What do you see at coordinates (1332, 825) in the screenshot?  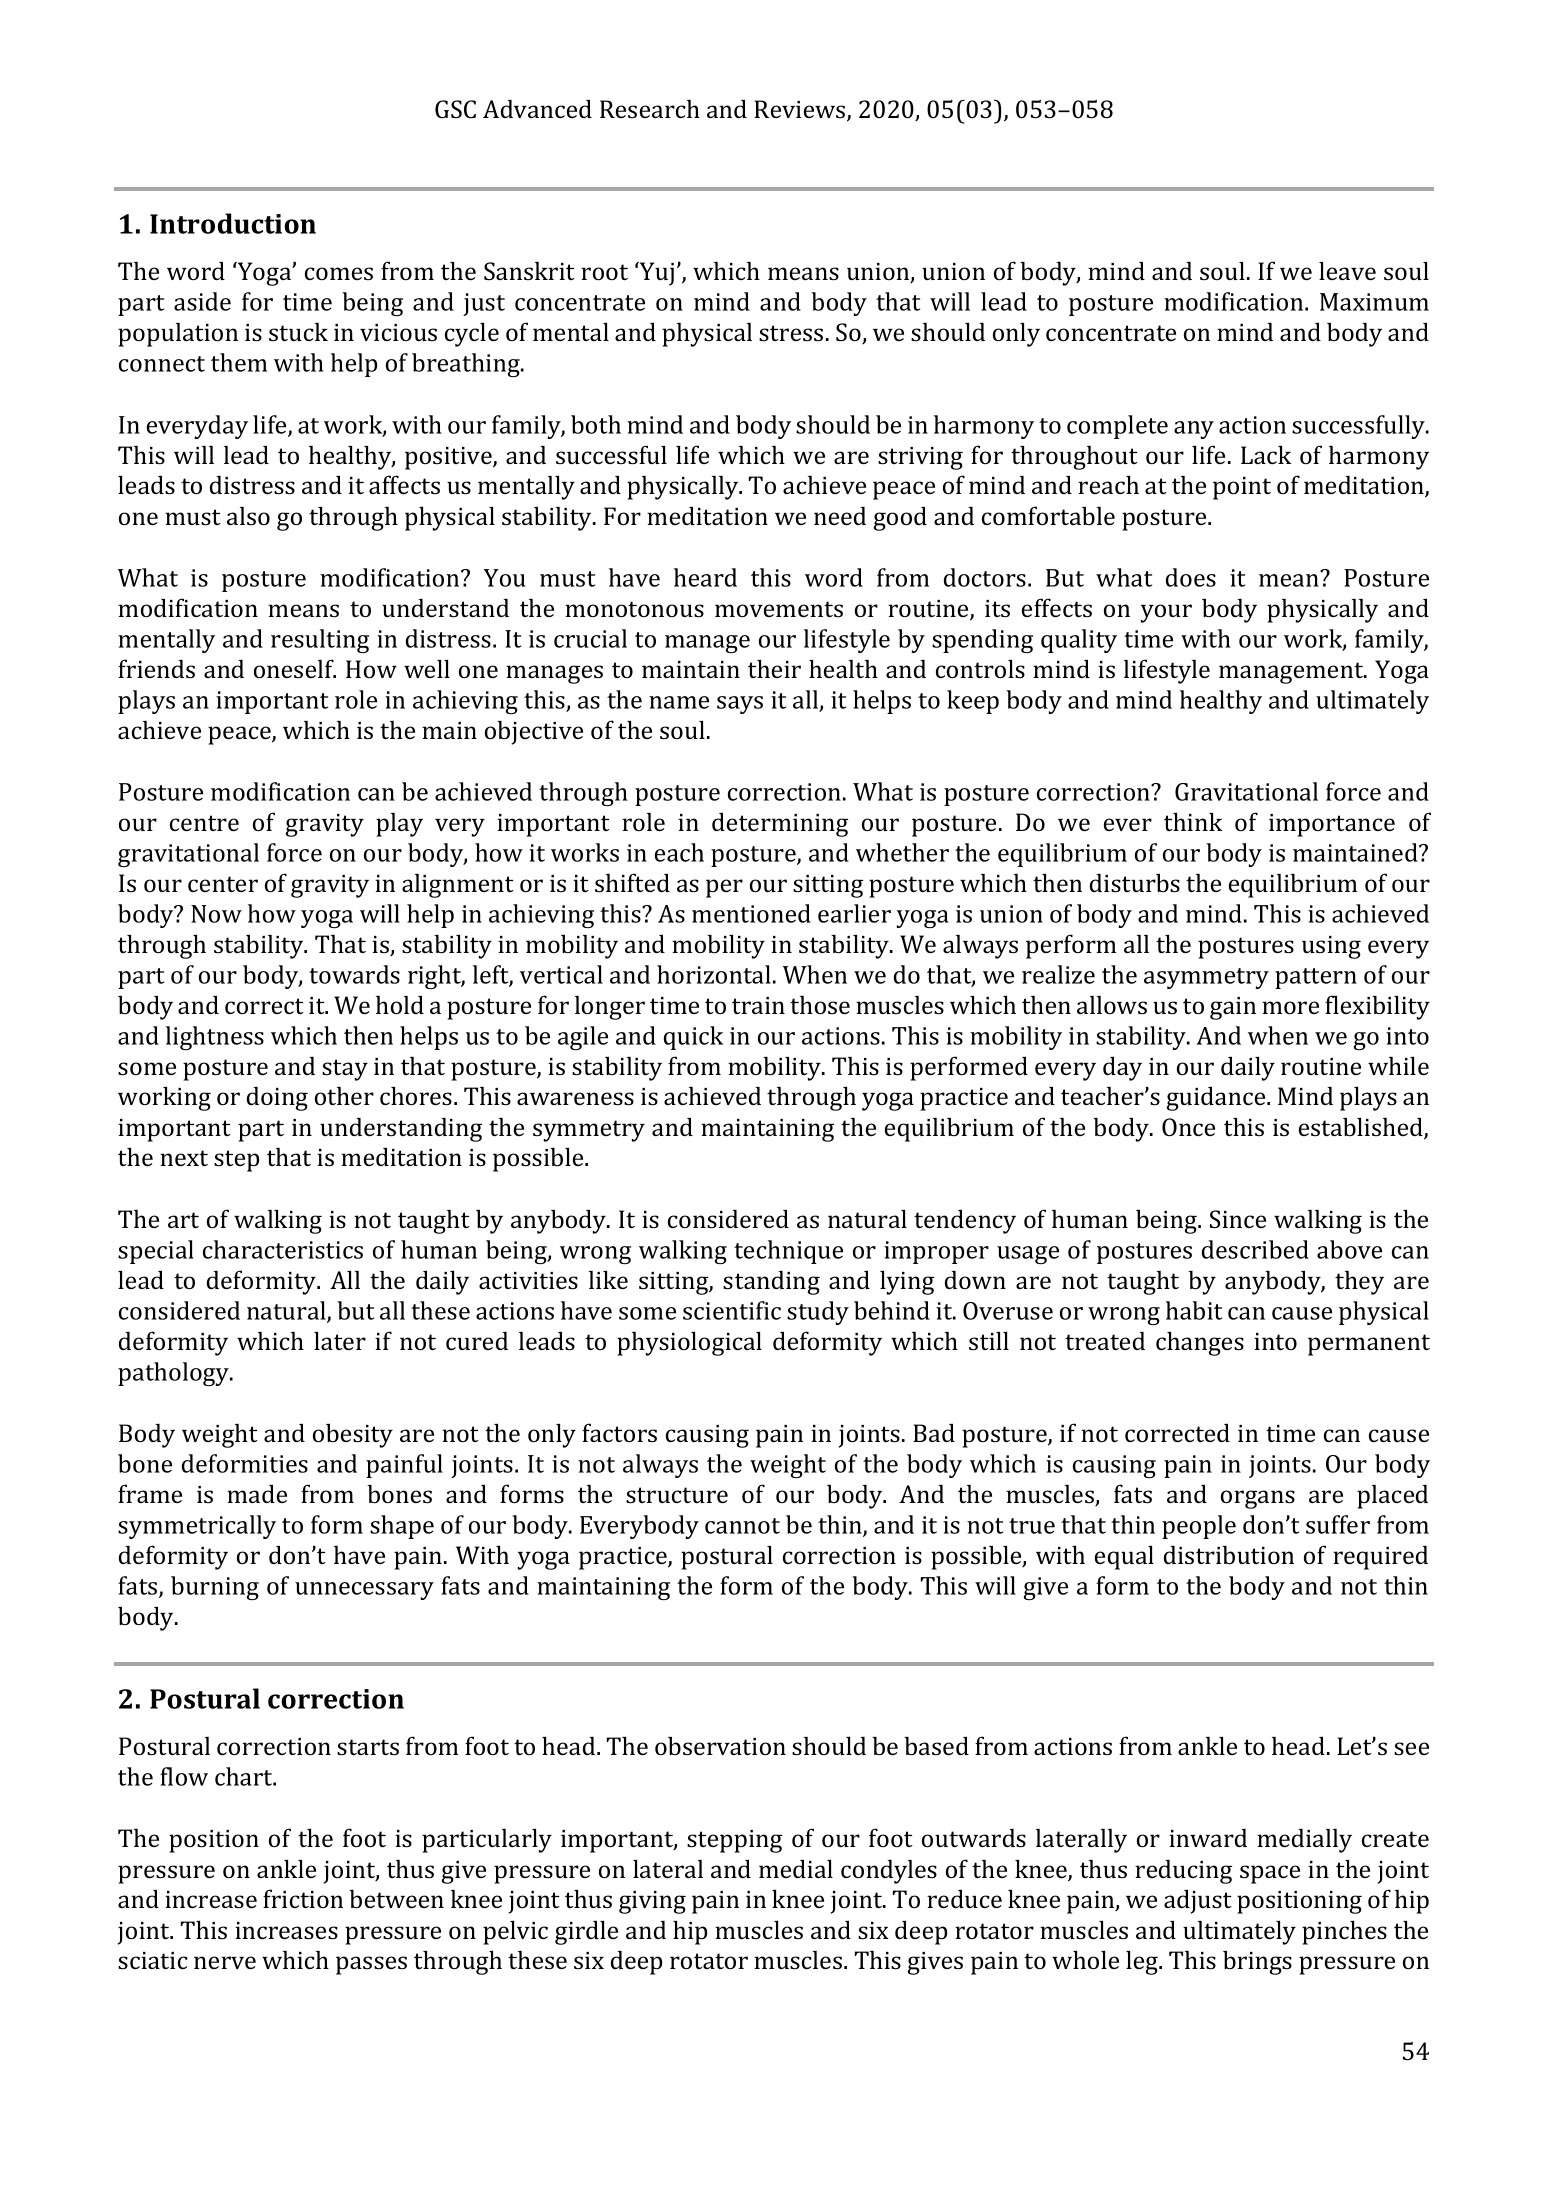 I see `importance` at bounding box center [1332, 825].
